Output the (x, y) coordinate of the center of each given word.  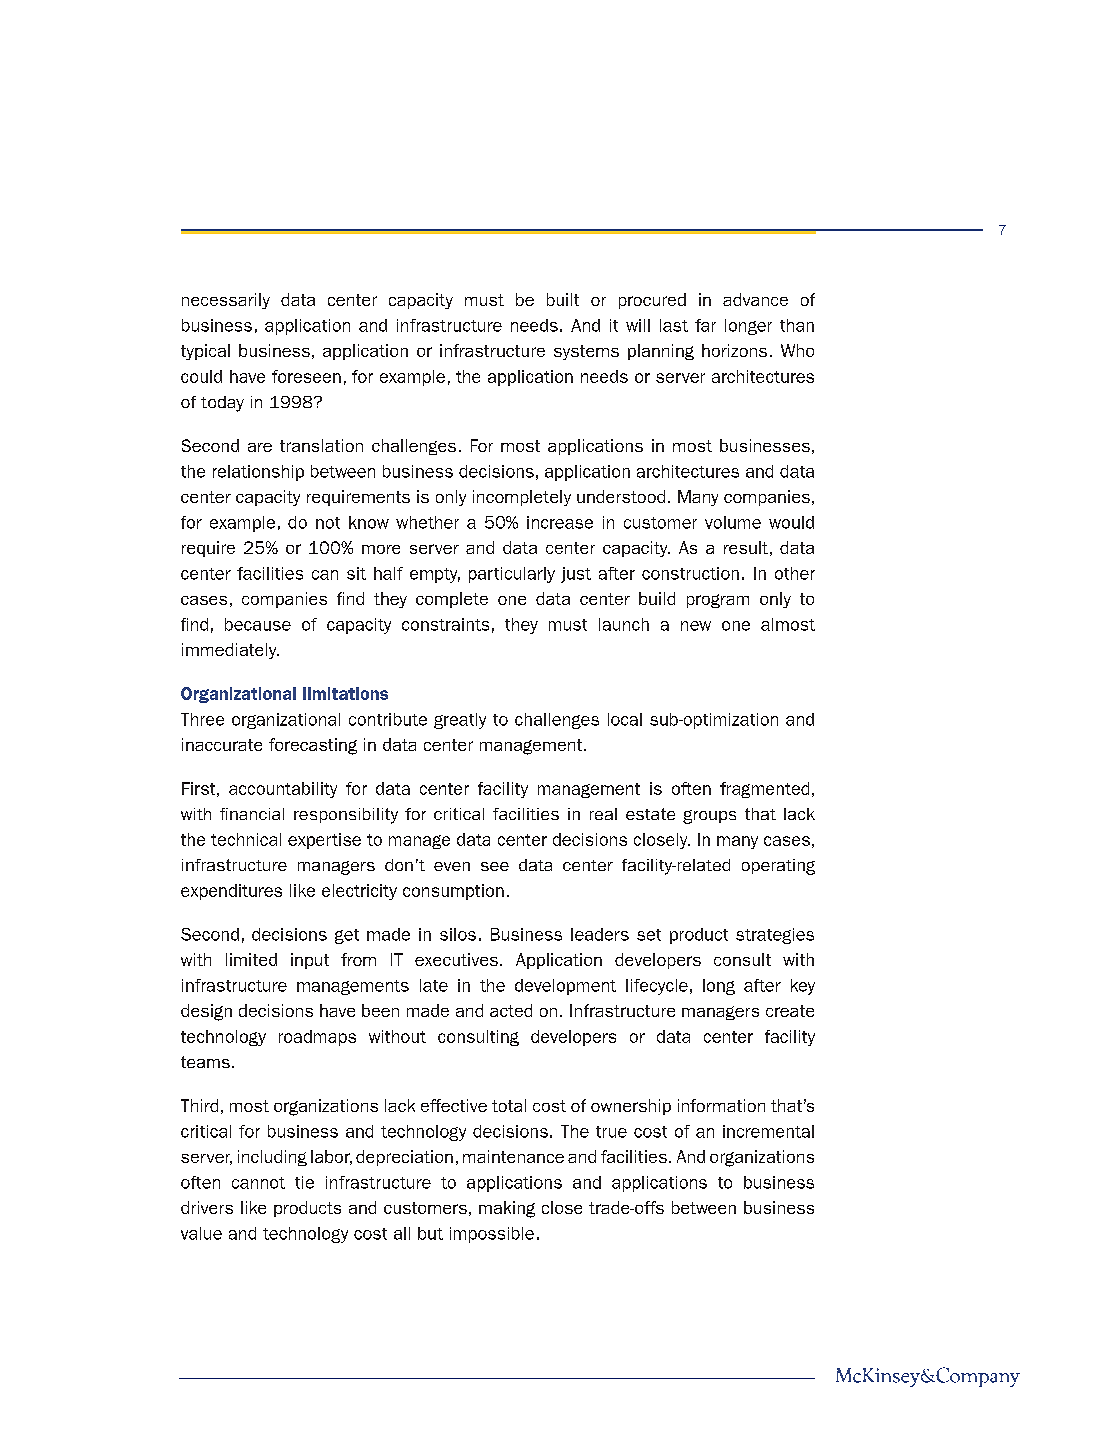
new (696, 626)
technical (246, 839)
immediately (230, 651)
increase (560, 522)
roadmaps (317, 1038)
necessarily (226, 301)
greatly (460, 721)
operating (778, 867)
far (705, 325)
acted (511, 1010)
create (790, 1011)
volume (733, 522)
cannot (258, 1183)
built (563, 299)
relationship (258, 473)
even (452, 866)
